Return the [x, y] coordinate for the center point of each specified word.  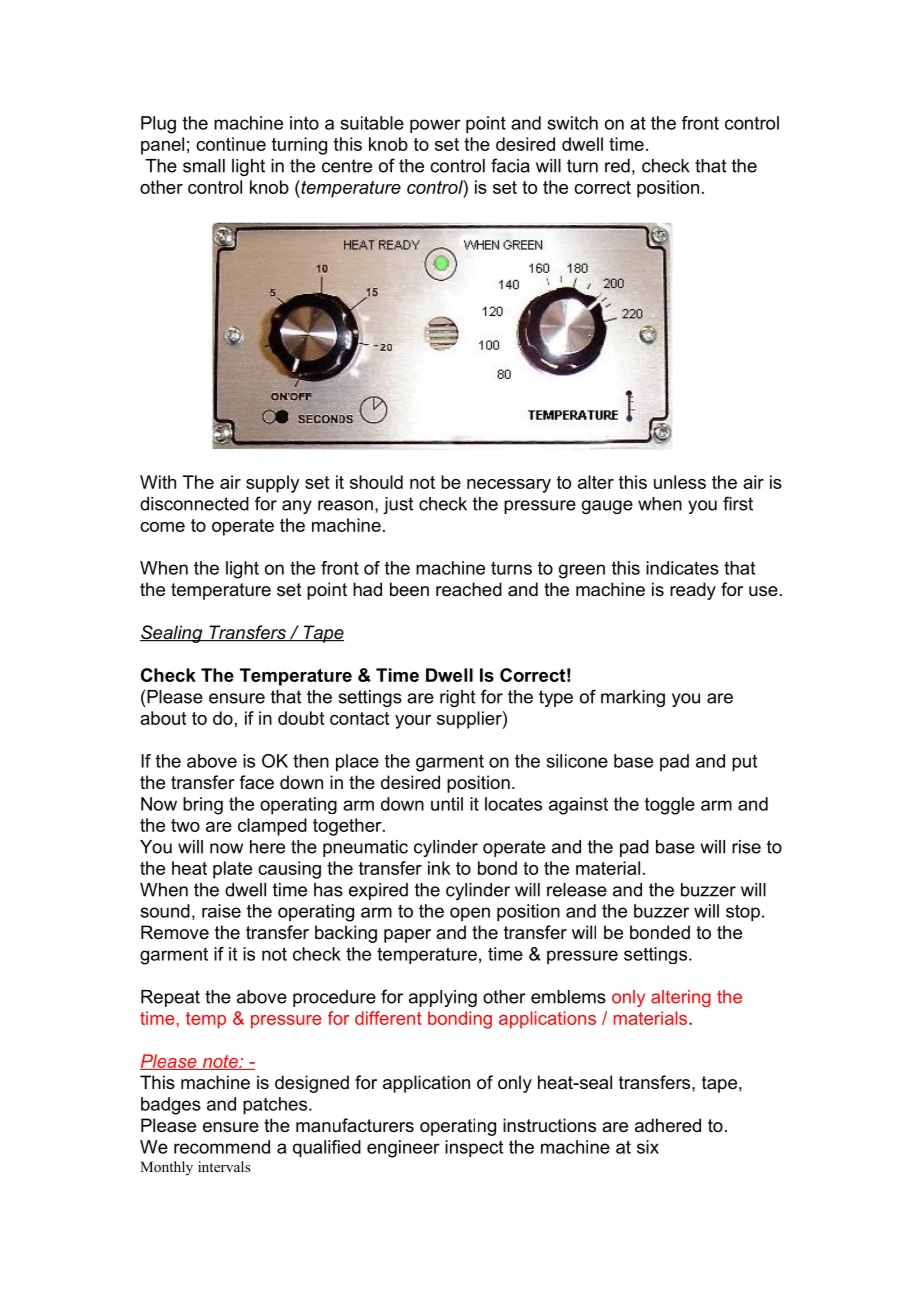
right [457, 698]
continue [231, 144]
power [435, 126]
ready [693, 591]
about [163, 718]
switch [573, 123]
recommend [222, 1147]
